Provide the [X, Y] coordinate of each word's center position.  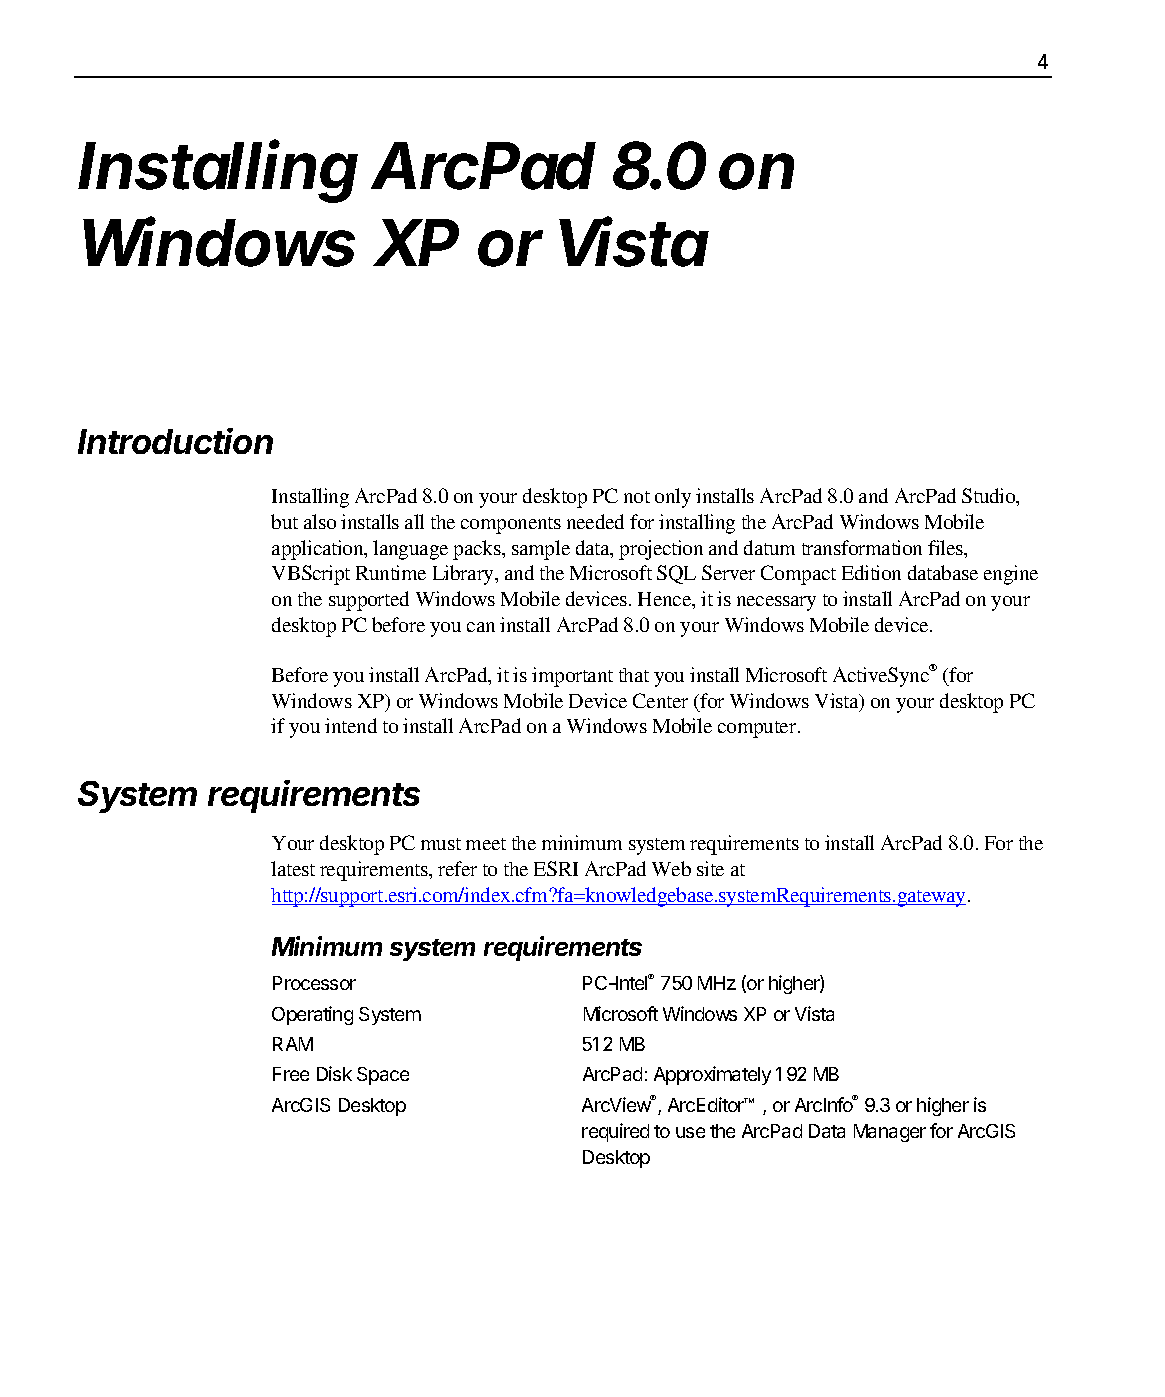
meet [486, 844]
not [637, 497]
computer [758, 729]
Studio [990, 497]
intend [351, 725]
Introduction [175, 441]
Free [291, 1074]
